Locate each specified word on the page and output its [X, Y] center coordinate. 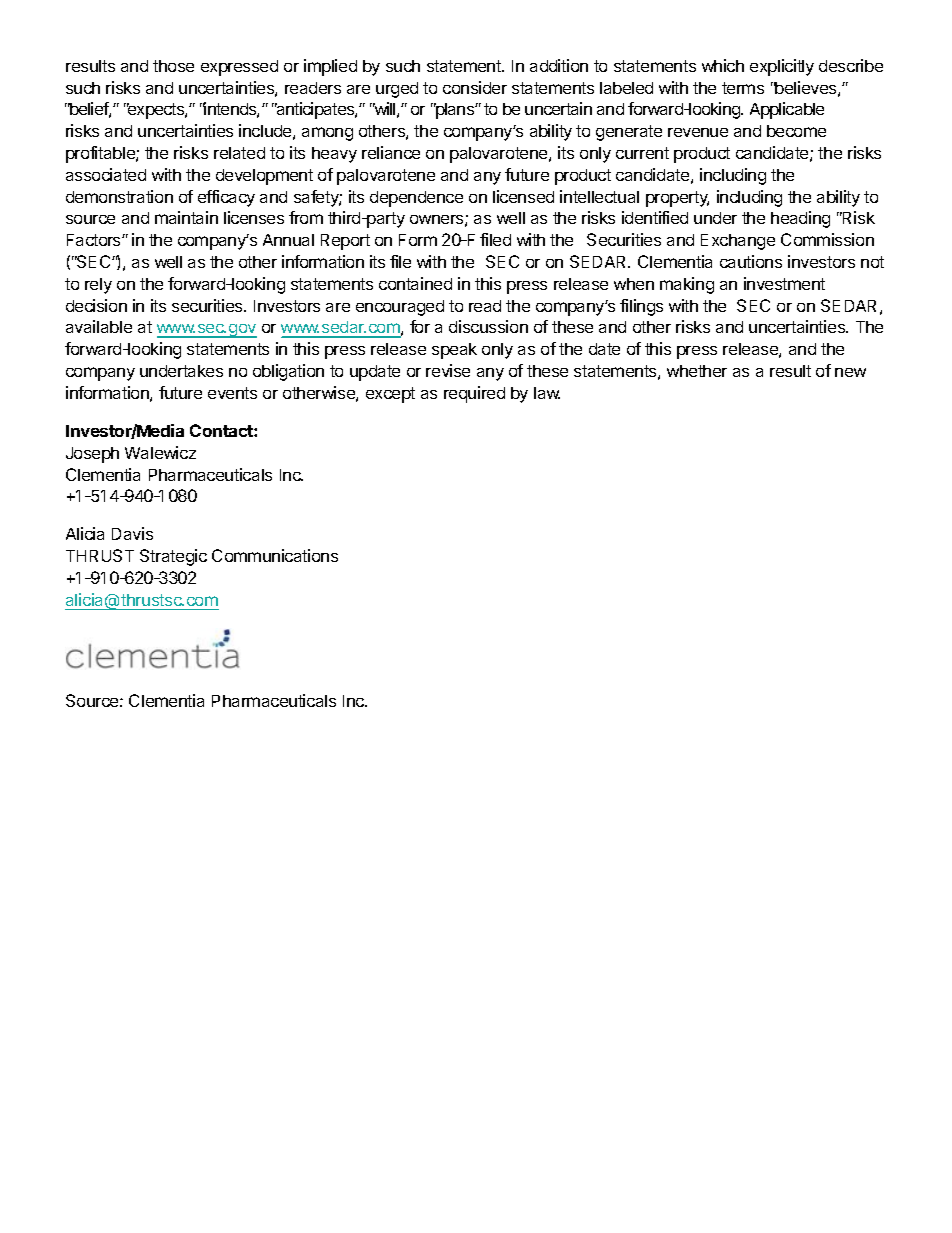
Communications [275, 555]
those [173, 66]
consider [475, 87]
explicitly [782, 67]
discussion [488, 326]
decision [96, 305]
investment [784, 283]
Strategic [173, 557]
